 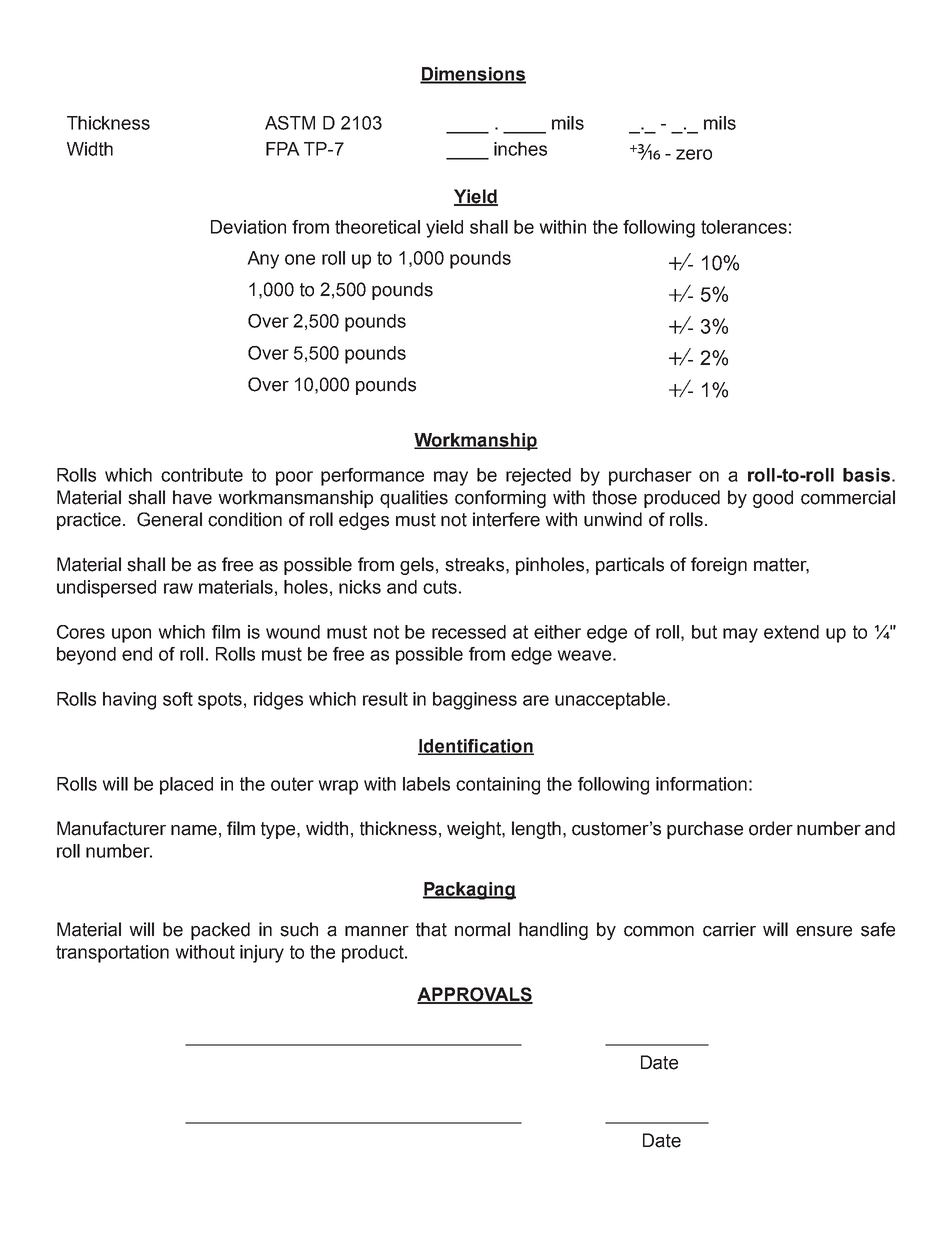 I want to click on Workmanship, so click(x=476, y=442).
